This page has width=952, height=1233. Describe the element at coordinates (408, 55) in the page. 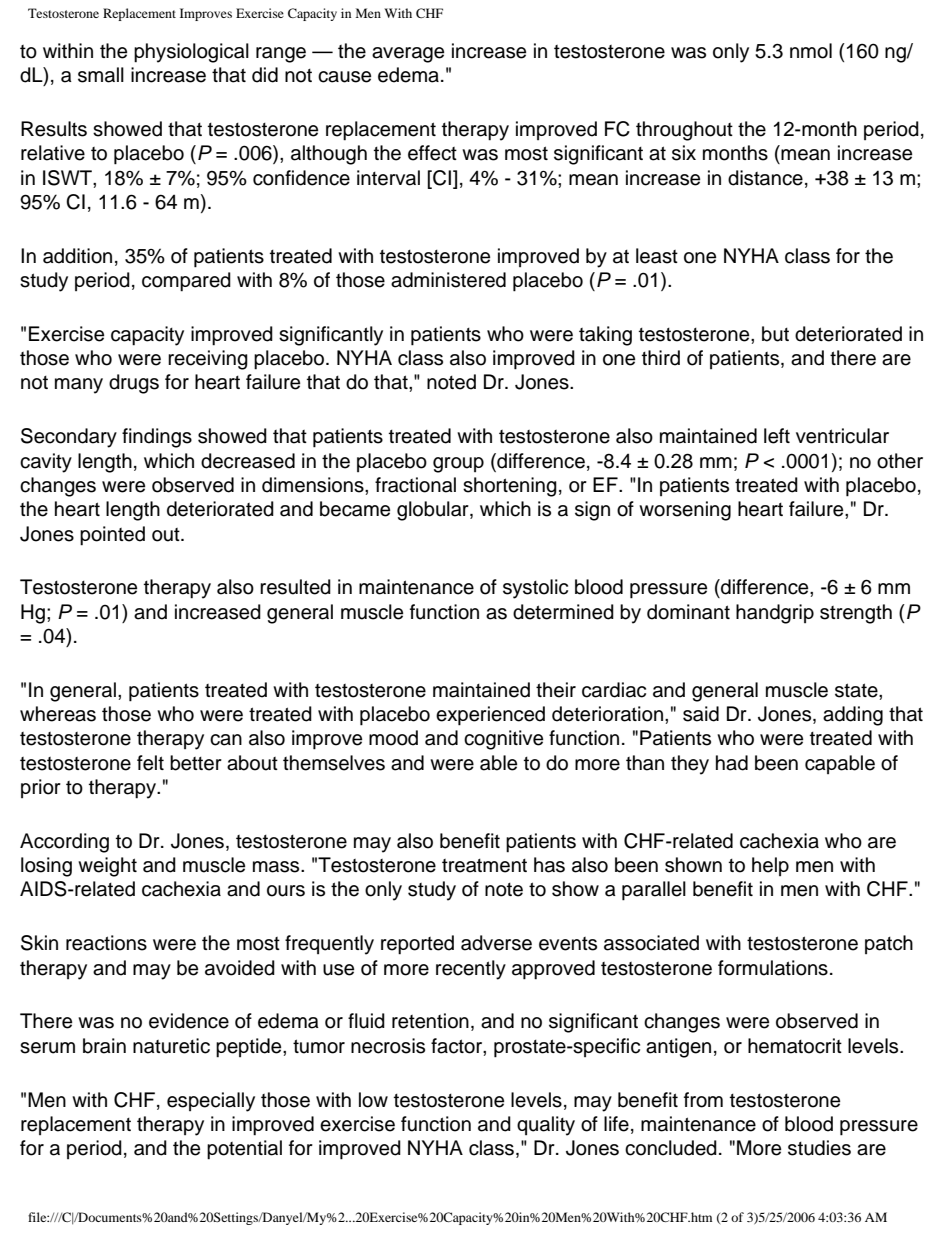

I see `average` at that location.
